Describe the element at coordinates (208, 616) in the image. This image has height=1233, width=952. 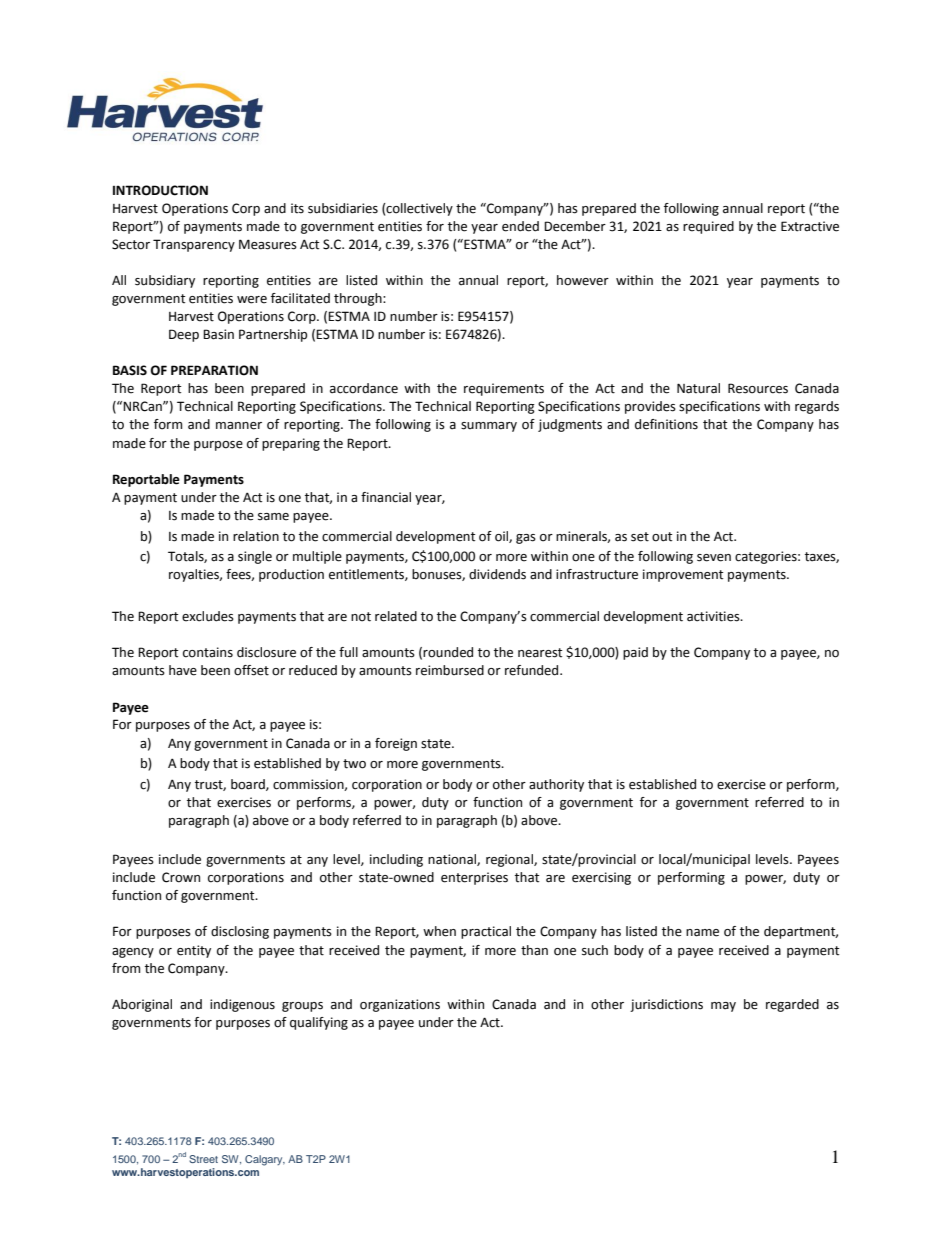
I see `excludes` at that location.
